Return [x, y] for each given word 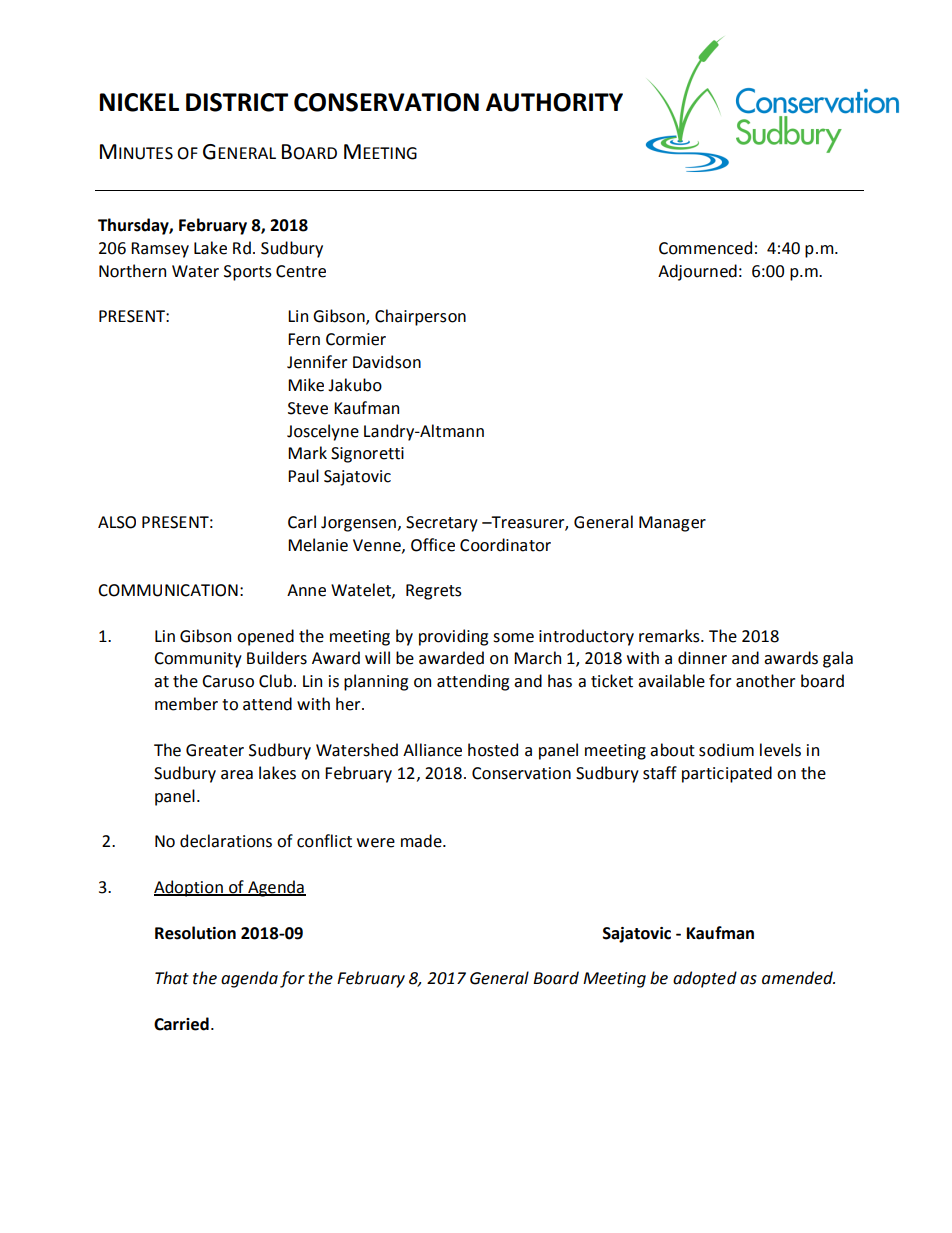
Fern [304, 339]
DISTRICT [237, 102]
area [237, 775]
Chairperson [420, 317]
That [172, 978]
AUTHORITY [554, 102]
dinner [702, 658]
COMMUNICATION [168, 590]
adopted [705, 979]
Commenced [705, 248]
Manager [672, 524]
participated [727, 774]
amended [798, 978]
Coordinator [505, 545]
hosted [493, 750]
